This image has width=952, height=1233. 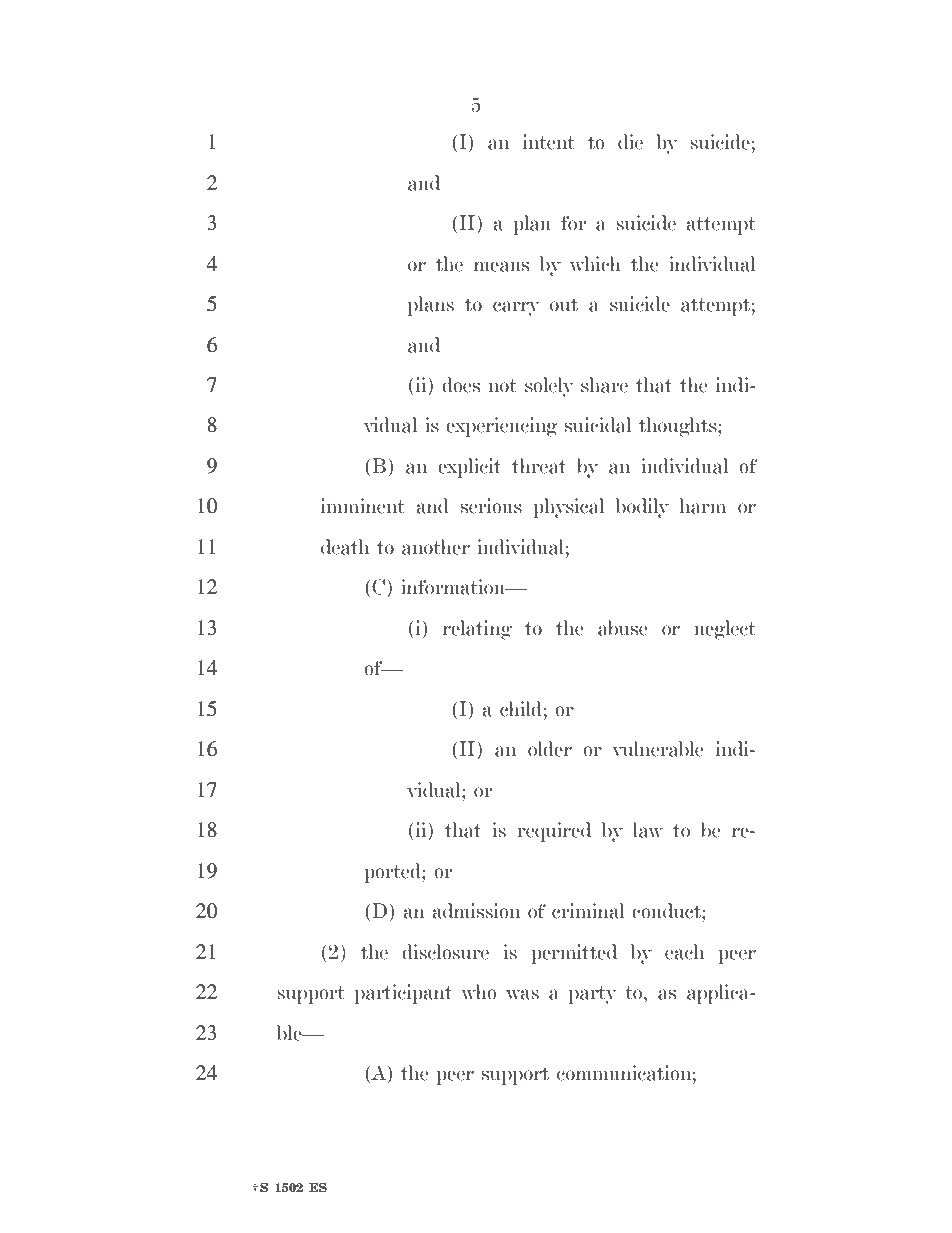 What do you see at coordinates (549, 142) in the image?
I see `intent` at bounding box center [549, 142].
